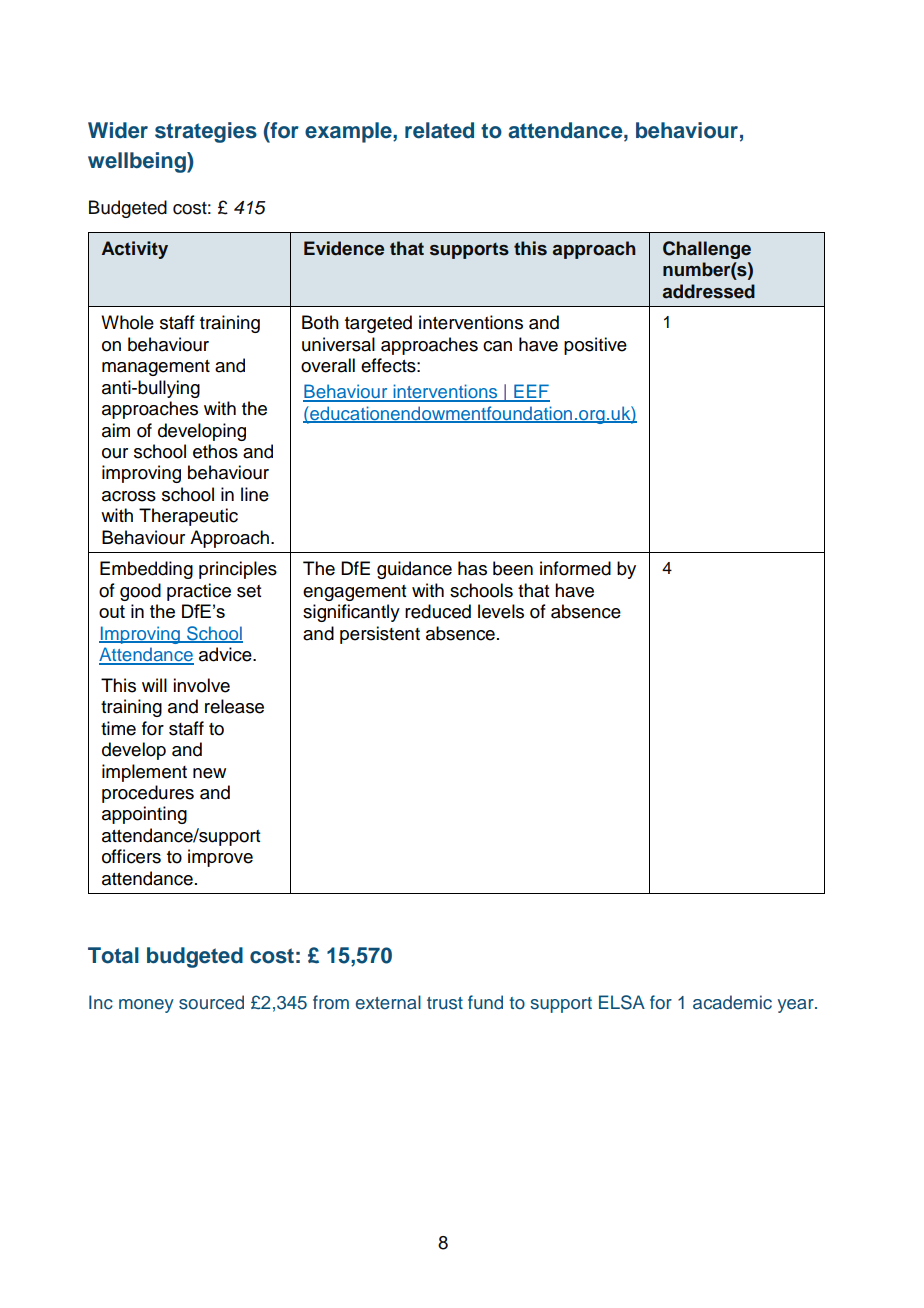  Describe the element at coordinates (501, 611) in the document. I see `levels` at that location.
